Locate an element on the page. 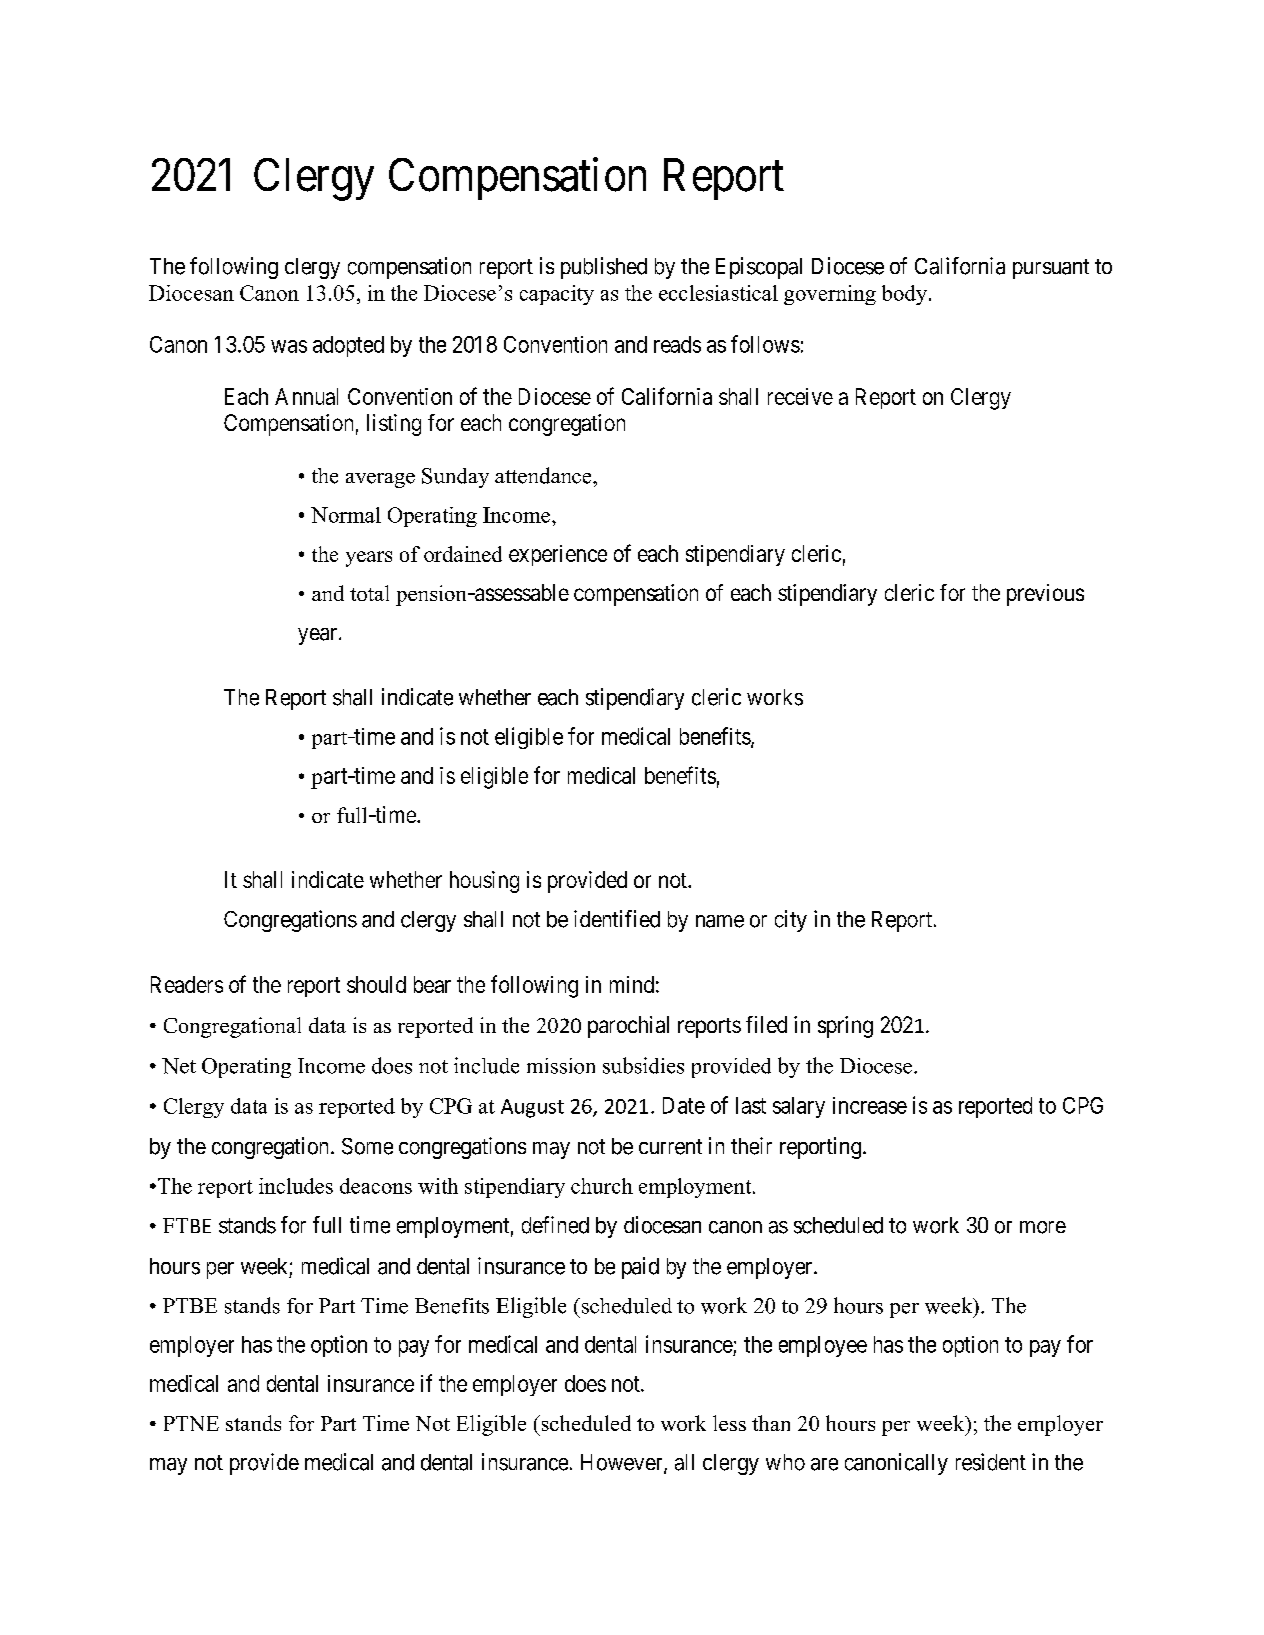  previous is located at coordinates (1045, 595).
